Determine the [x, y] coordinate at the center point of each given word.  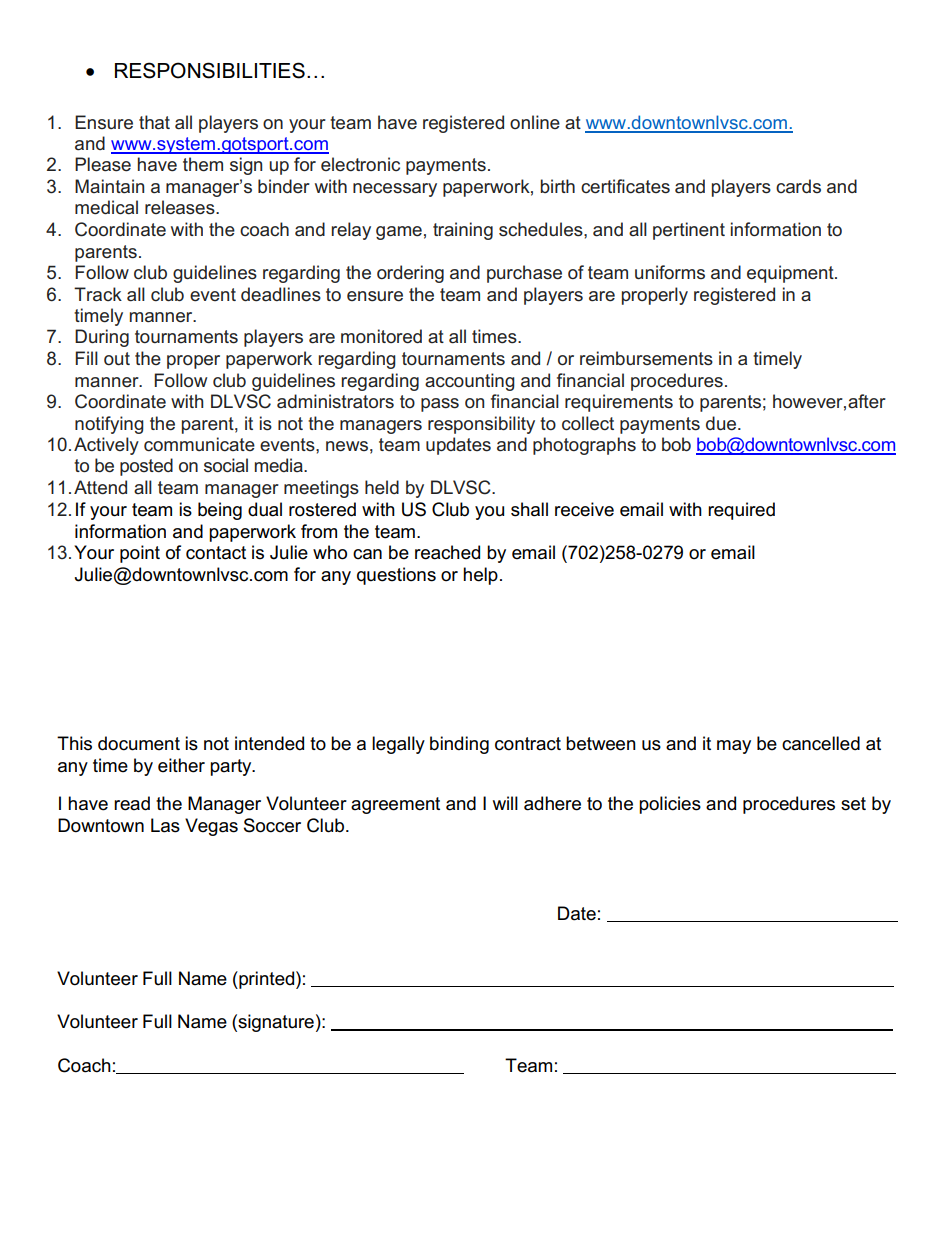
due [722, 423]
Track [98, 294]
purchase [524, 274]
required [741, 511]
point [140, 554]
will [505, 803]
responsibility [481, 425]
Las [165, 825]
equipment [791, 274]
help [480, 576]
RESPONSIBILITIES [210, 70]
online [535, 122]
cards [798, 186]
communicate [199, 444]
